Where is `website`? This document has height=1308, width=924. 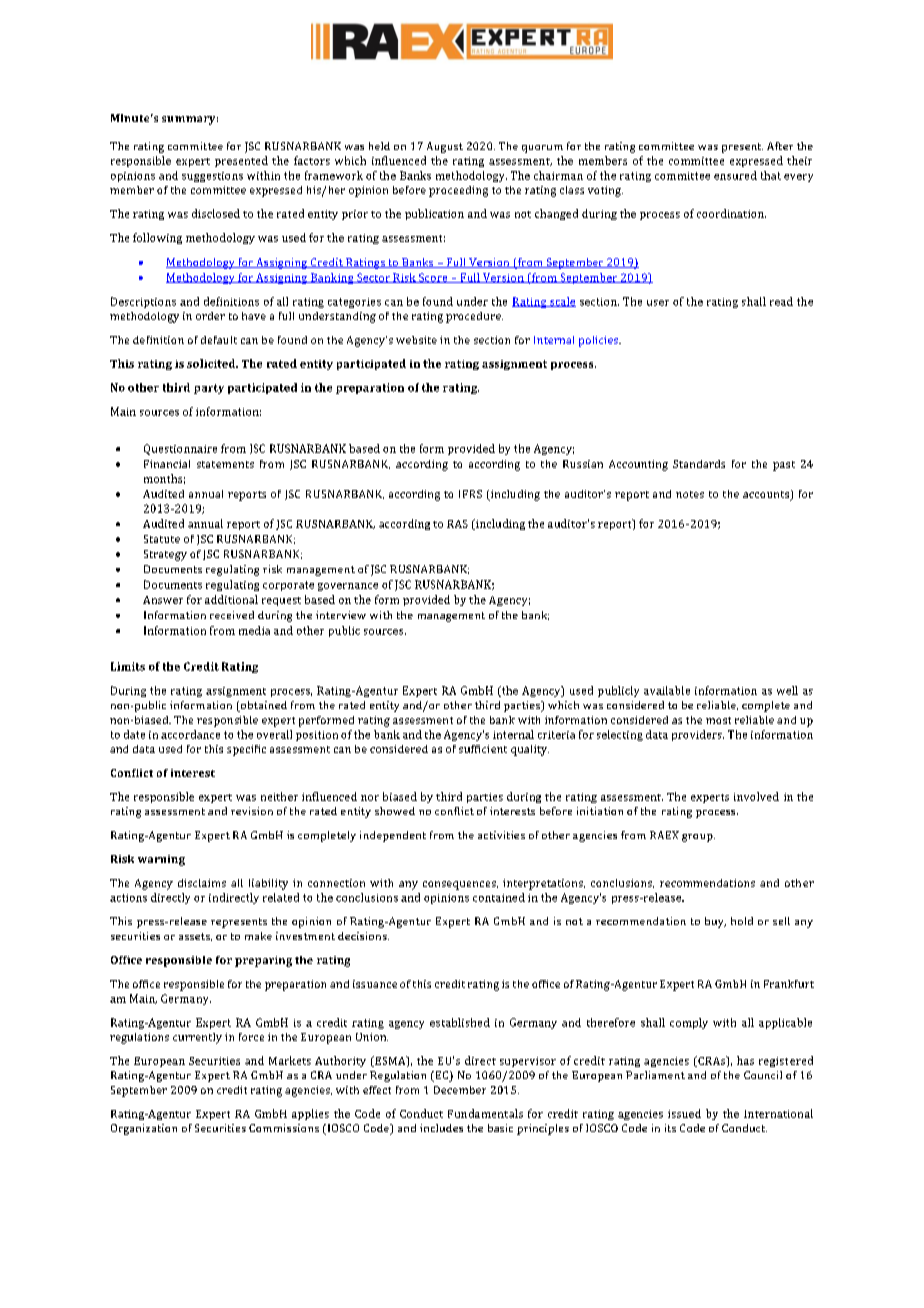 website is located at coordinates (416, 340).
